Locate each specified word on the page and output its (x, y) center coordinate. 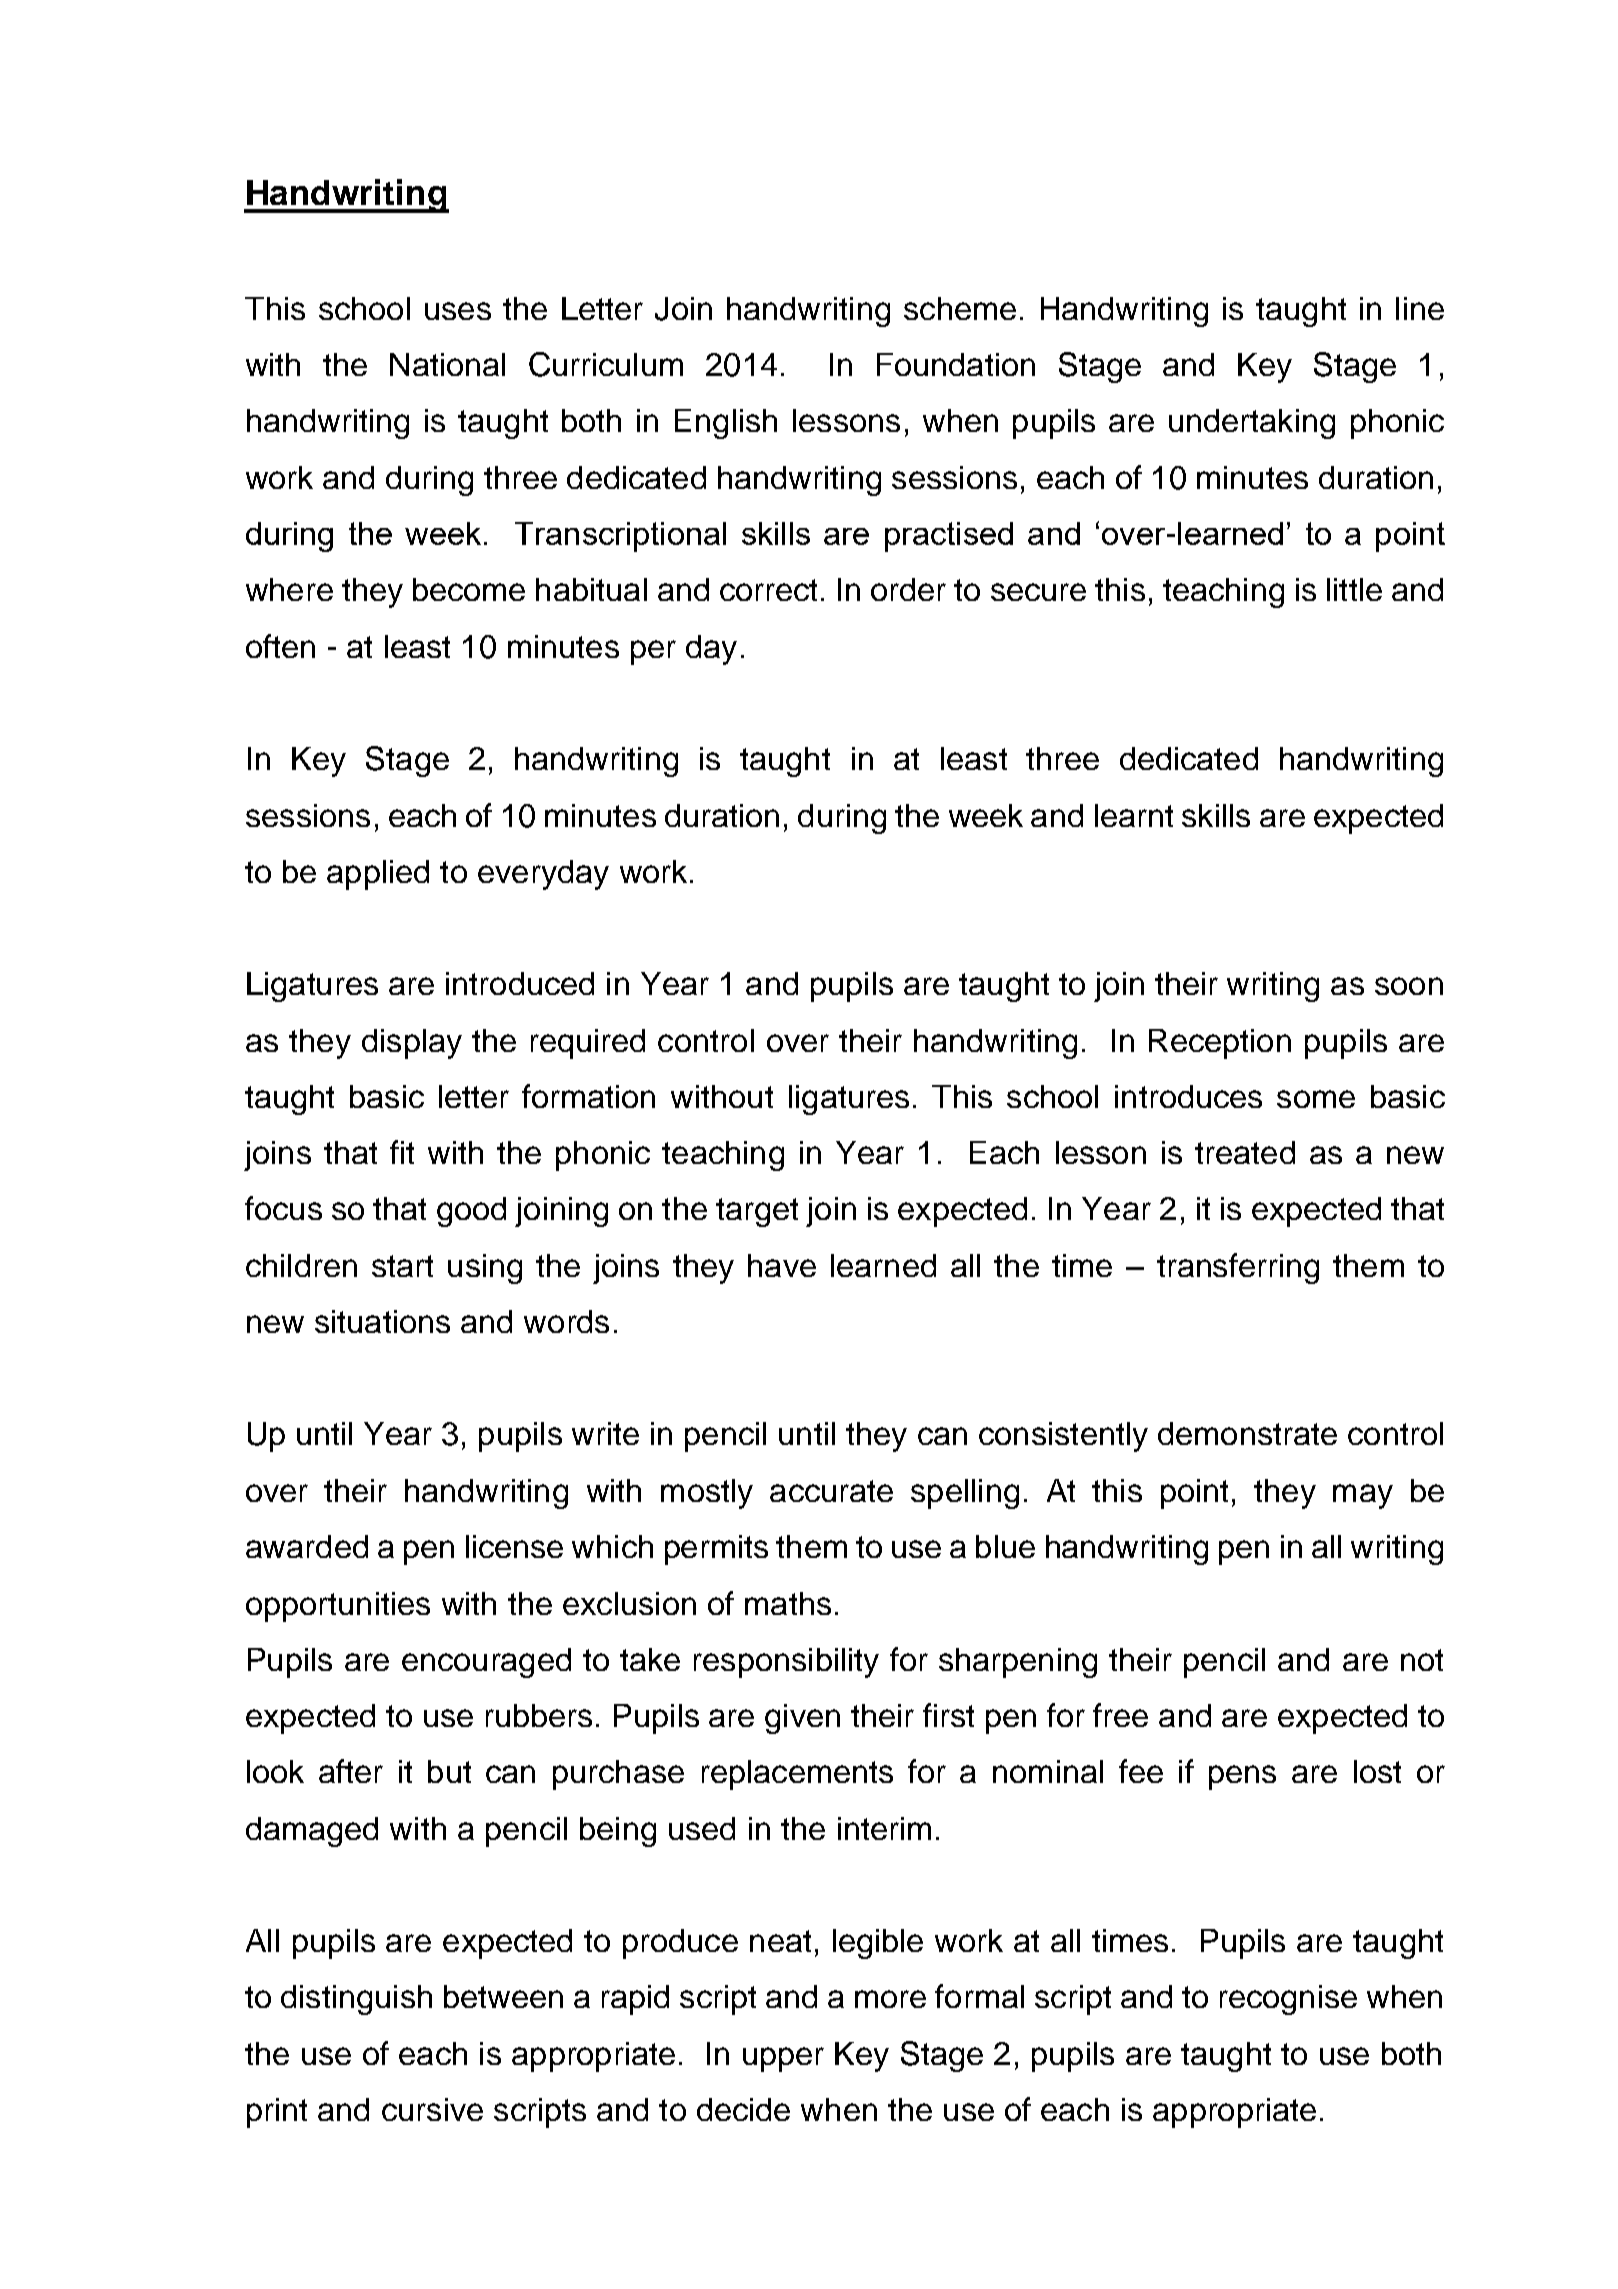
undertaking (1252, 424)
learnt (1134, 815)
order (908, 589)
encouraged (486, 1663)
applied (378, 875)
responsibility (786, 1663)
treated (1245, 1152)
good (471, 1212)
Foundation (956, 364)
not (1422, 1660)
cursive (432, 2109)
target (757, 1212)
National (447, 364)
